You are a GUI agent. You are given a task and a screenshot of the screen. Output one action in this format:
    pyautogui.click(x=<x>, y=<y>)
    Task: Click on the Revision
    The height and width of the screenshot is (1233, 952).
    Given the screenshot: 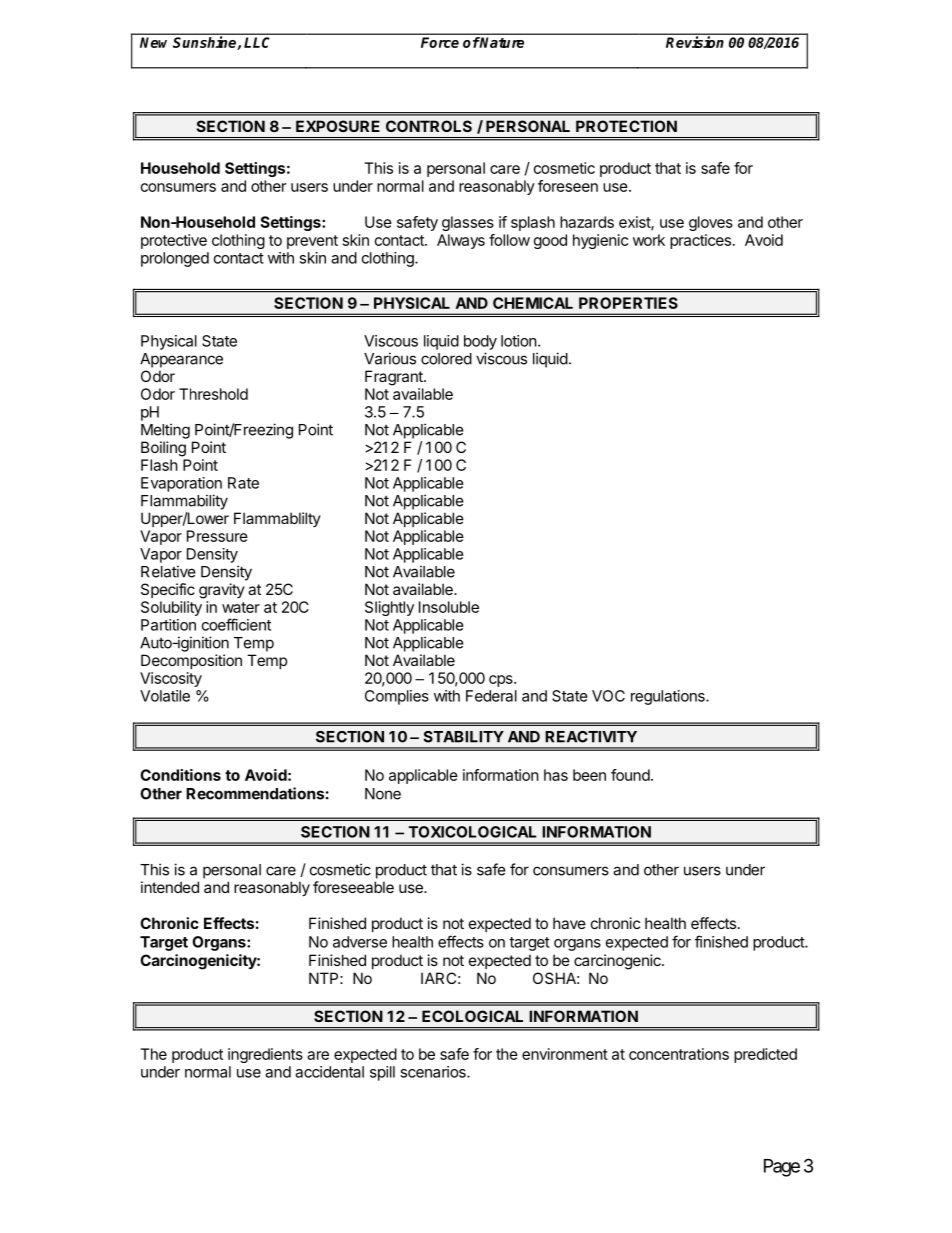 What is the action you would take?
    pyautogui.click(x=694, y=42)
